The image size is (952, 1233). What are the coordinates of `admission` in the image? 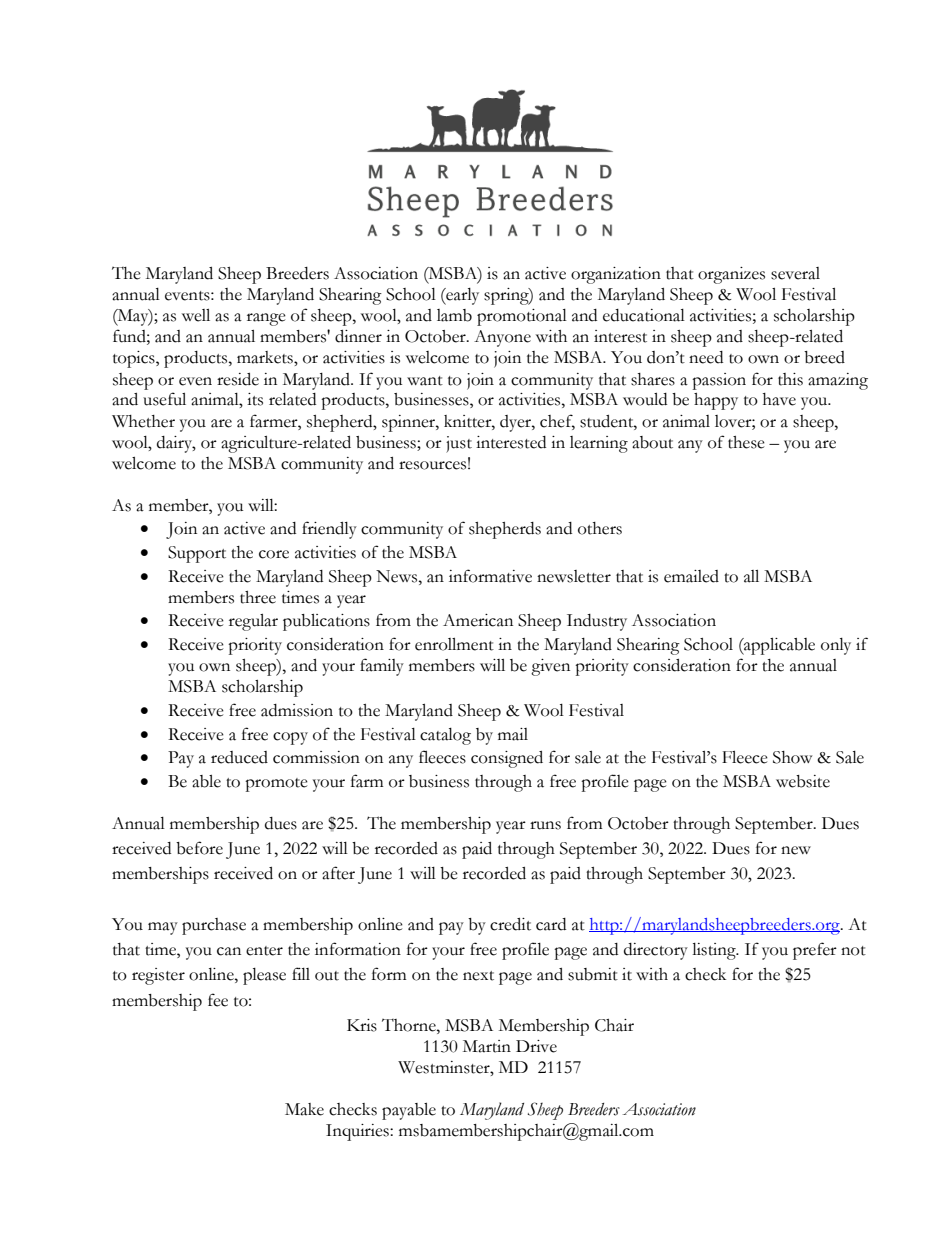 It's located at (297, 710).
